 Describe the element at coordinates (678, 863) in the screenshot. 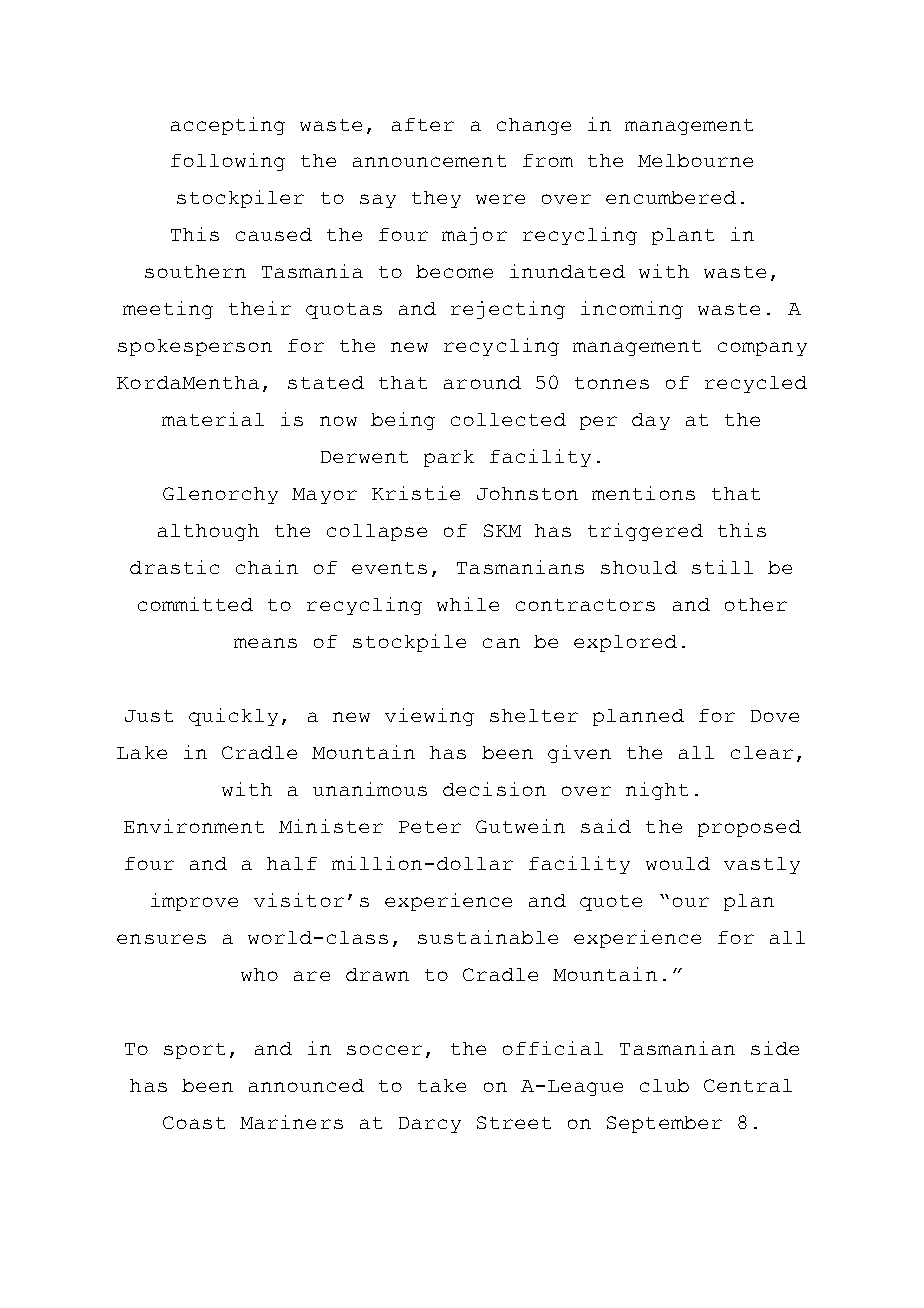

I see `would` at that location.
